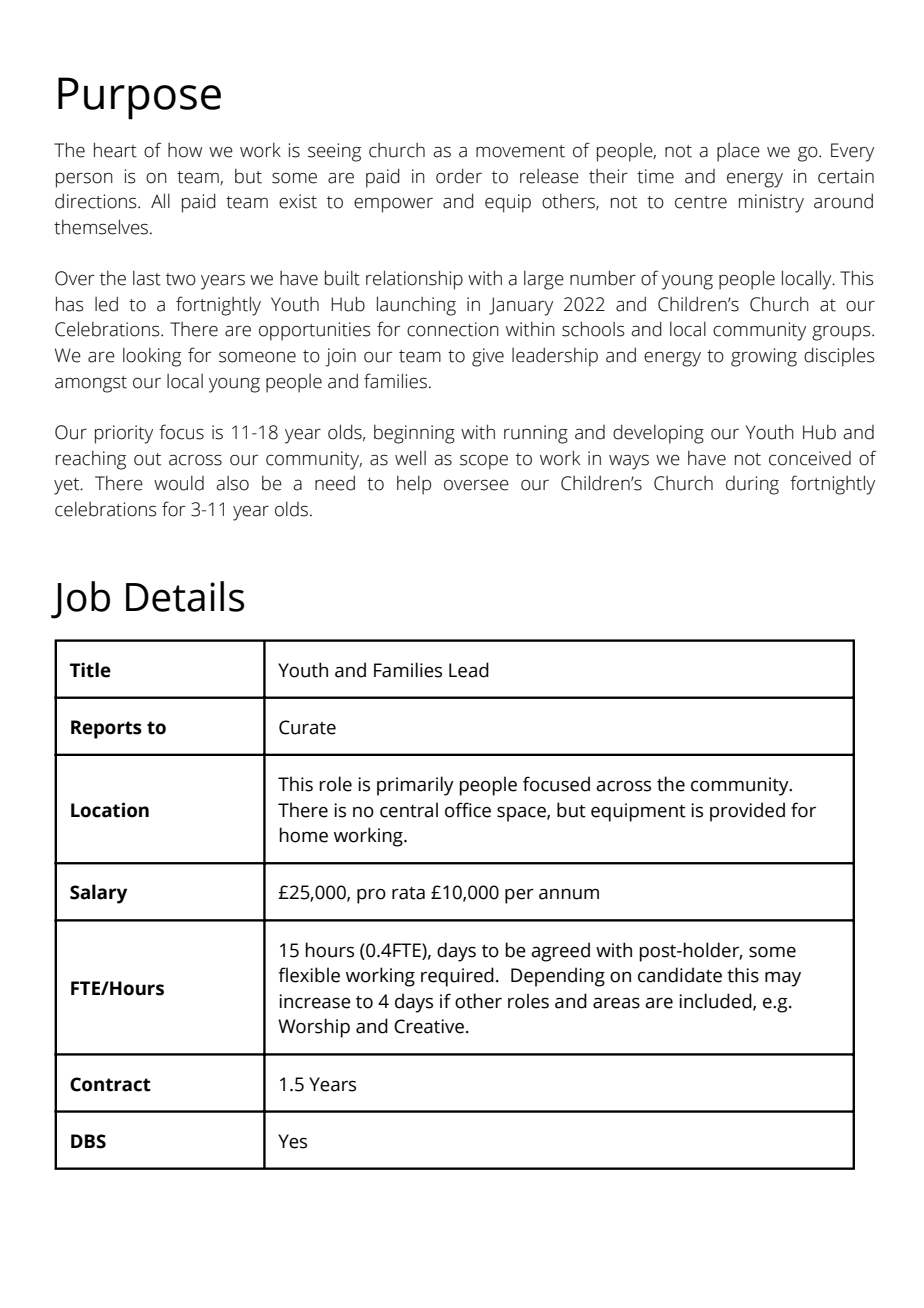 This screenshot has width=924, height=1308. Describe the element at coordinates (453, 329) in the screenshot. I see `connection` at that location.
